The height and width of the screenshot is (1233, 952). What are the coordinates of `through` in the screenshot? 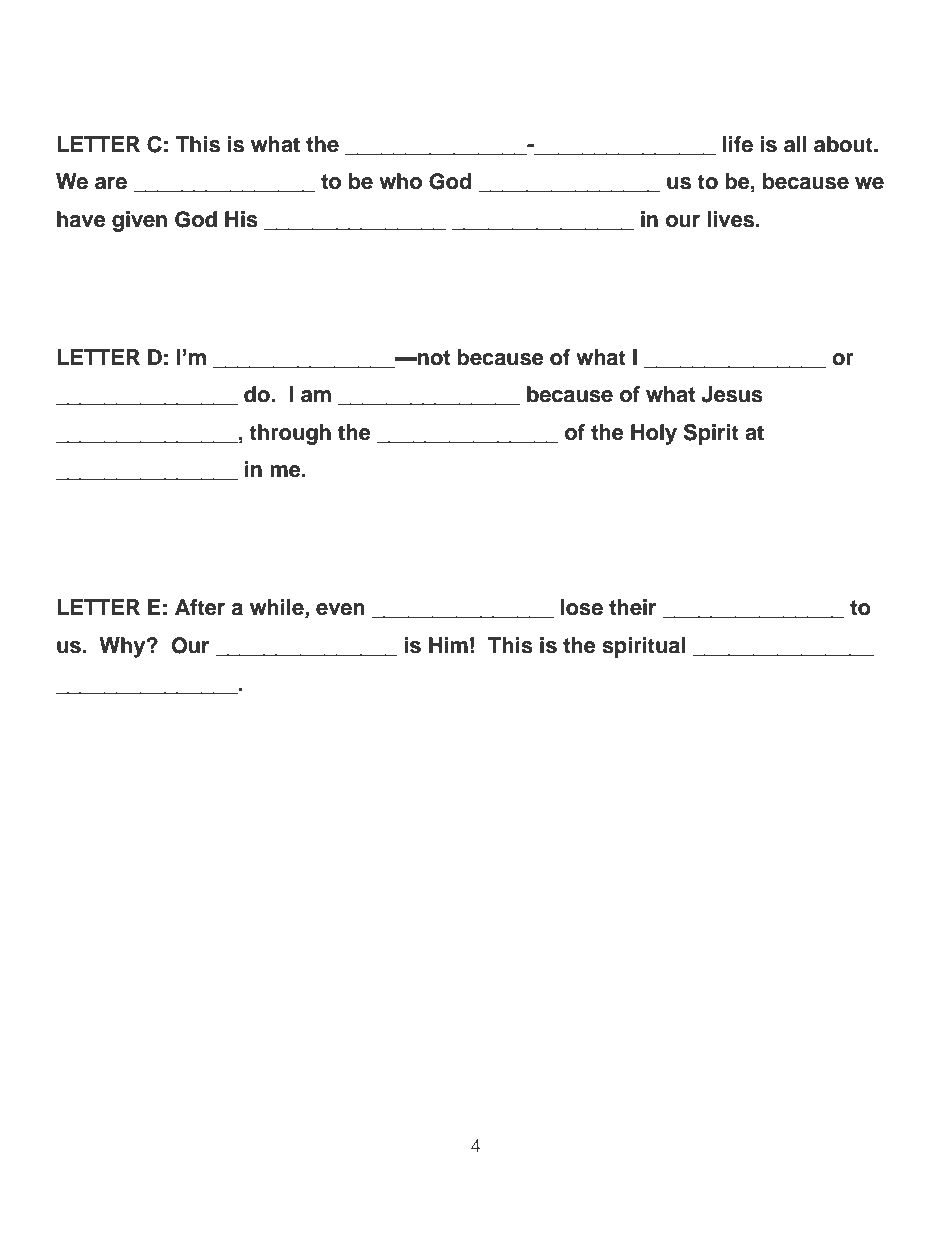 It's located at (290, 434).
